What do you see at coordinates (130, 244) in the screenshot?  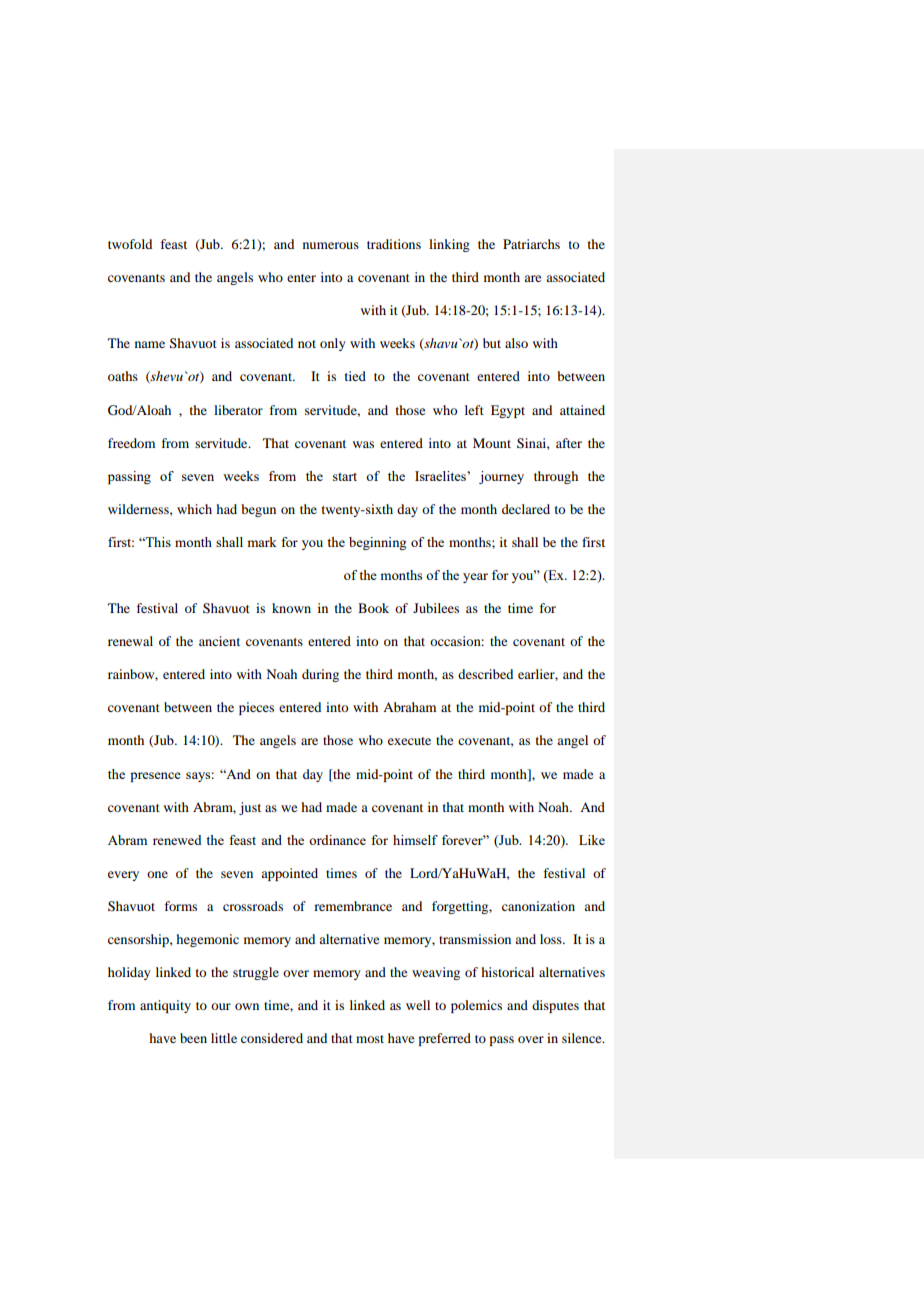 I see `twofold` at bounding box center [130, 244].
